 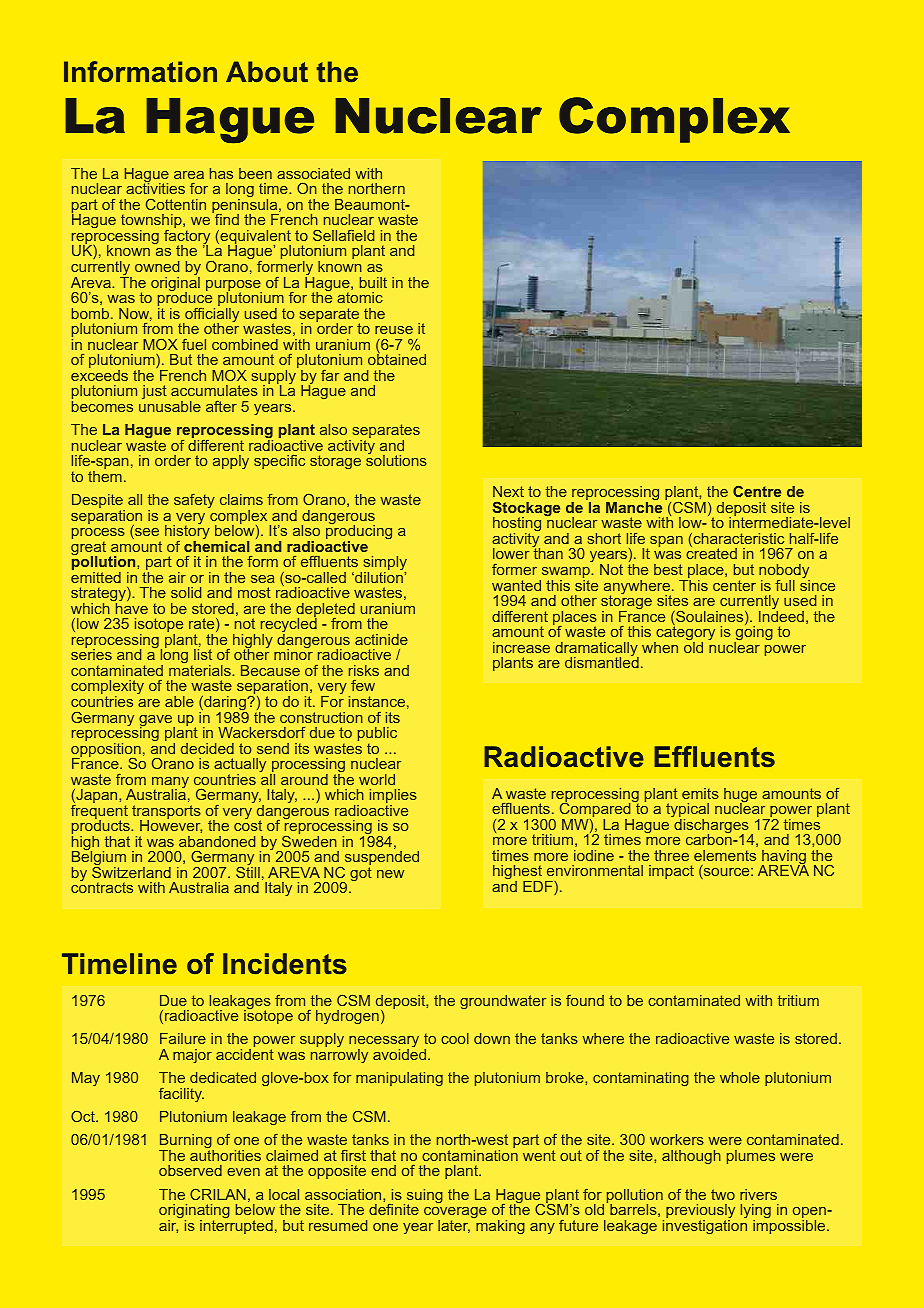 I want to click on Next, so click(x=508, y=491).
